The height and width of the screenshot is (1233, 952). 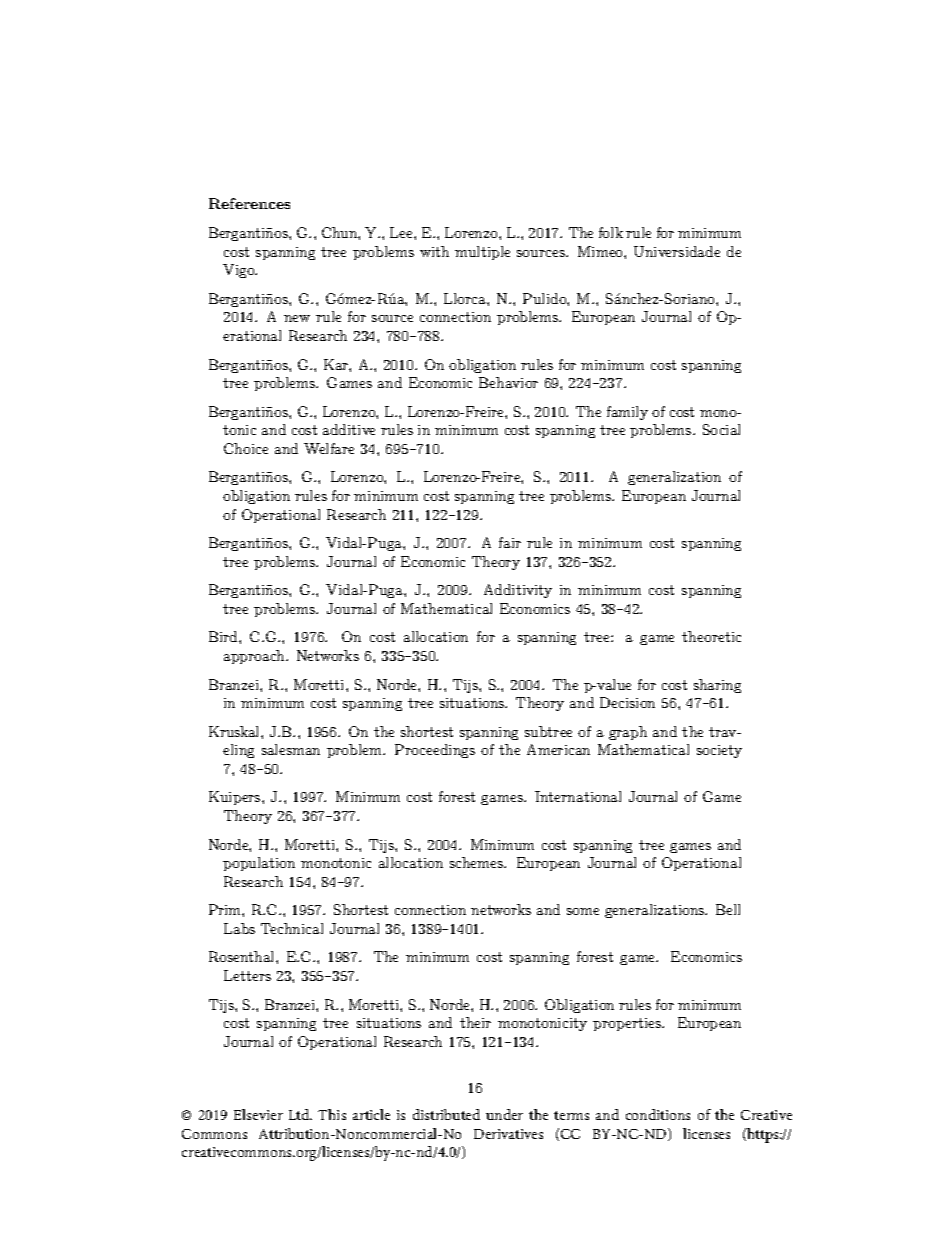 I want to click on Ltd, so click(x=300, y=1114).
